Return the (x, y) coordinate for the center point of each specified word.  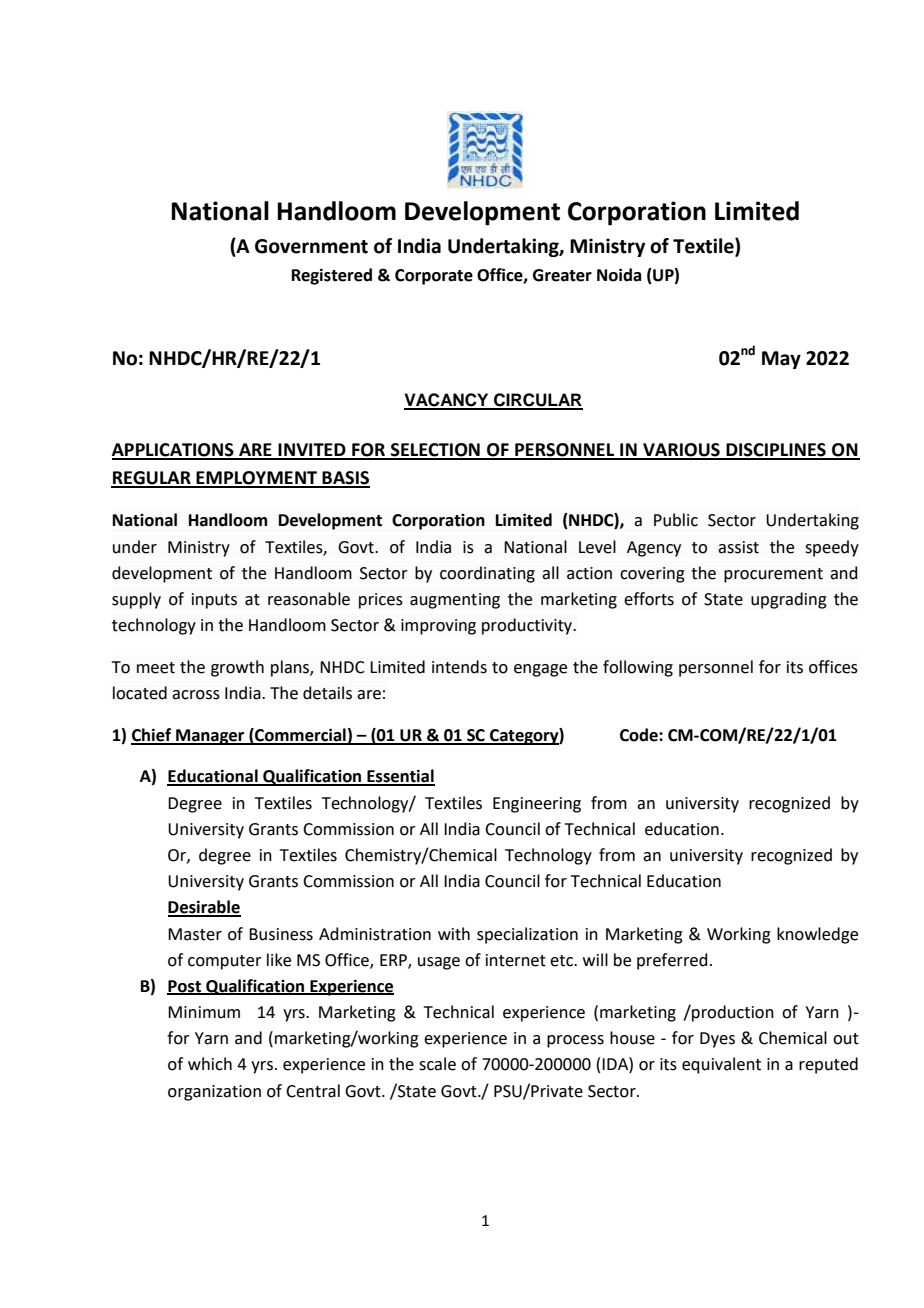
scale (437, 1064)
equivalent (721, 1065)
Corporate (434, 277)
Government (311, 246)
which (210, 1064)
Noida (619, 275)
